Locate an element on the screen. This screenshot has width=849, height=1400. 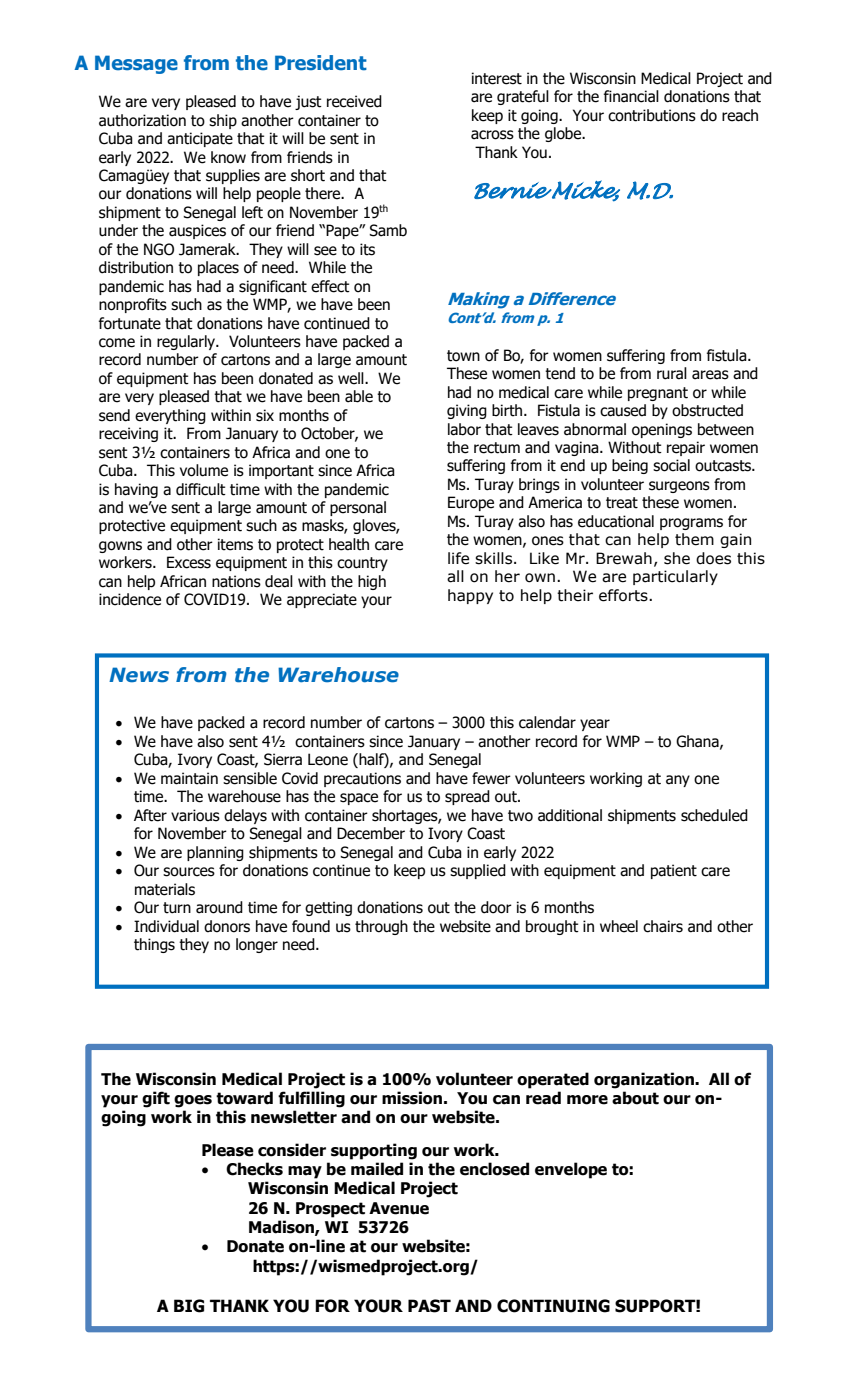
any is located at coordinates (678, 781).
